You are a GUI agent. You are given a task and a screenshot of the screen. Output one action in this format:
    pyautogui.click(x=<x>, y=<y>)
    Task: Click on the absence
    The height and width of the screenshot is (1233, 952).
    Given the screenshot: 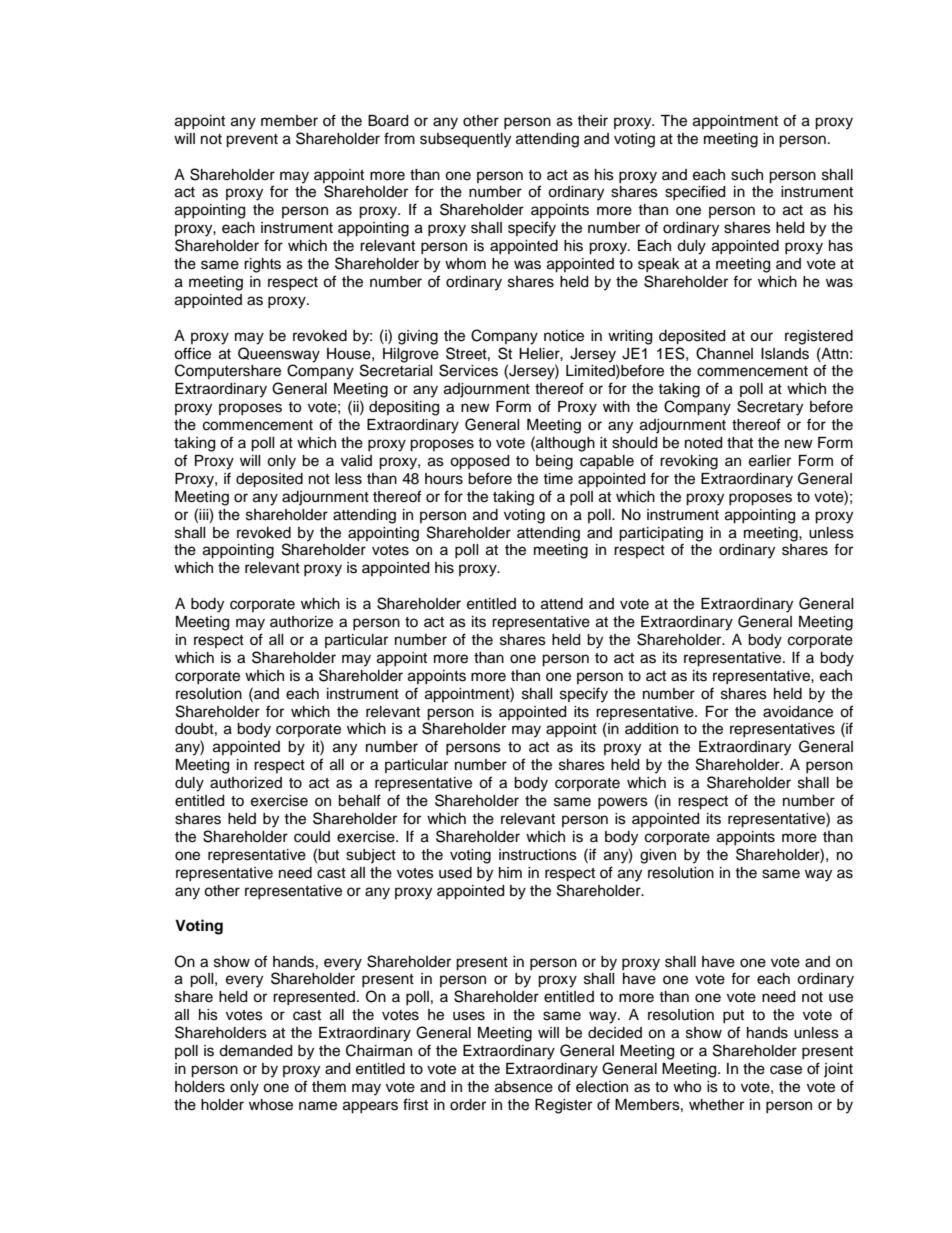 What is the action you would take?
    pyautogui.click(x=524, y=1087)
